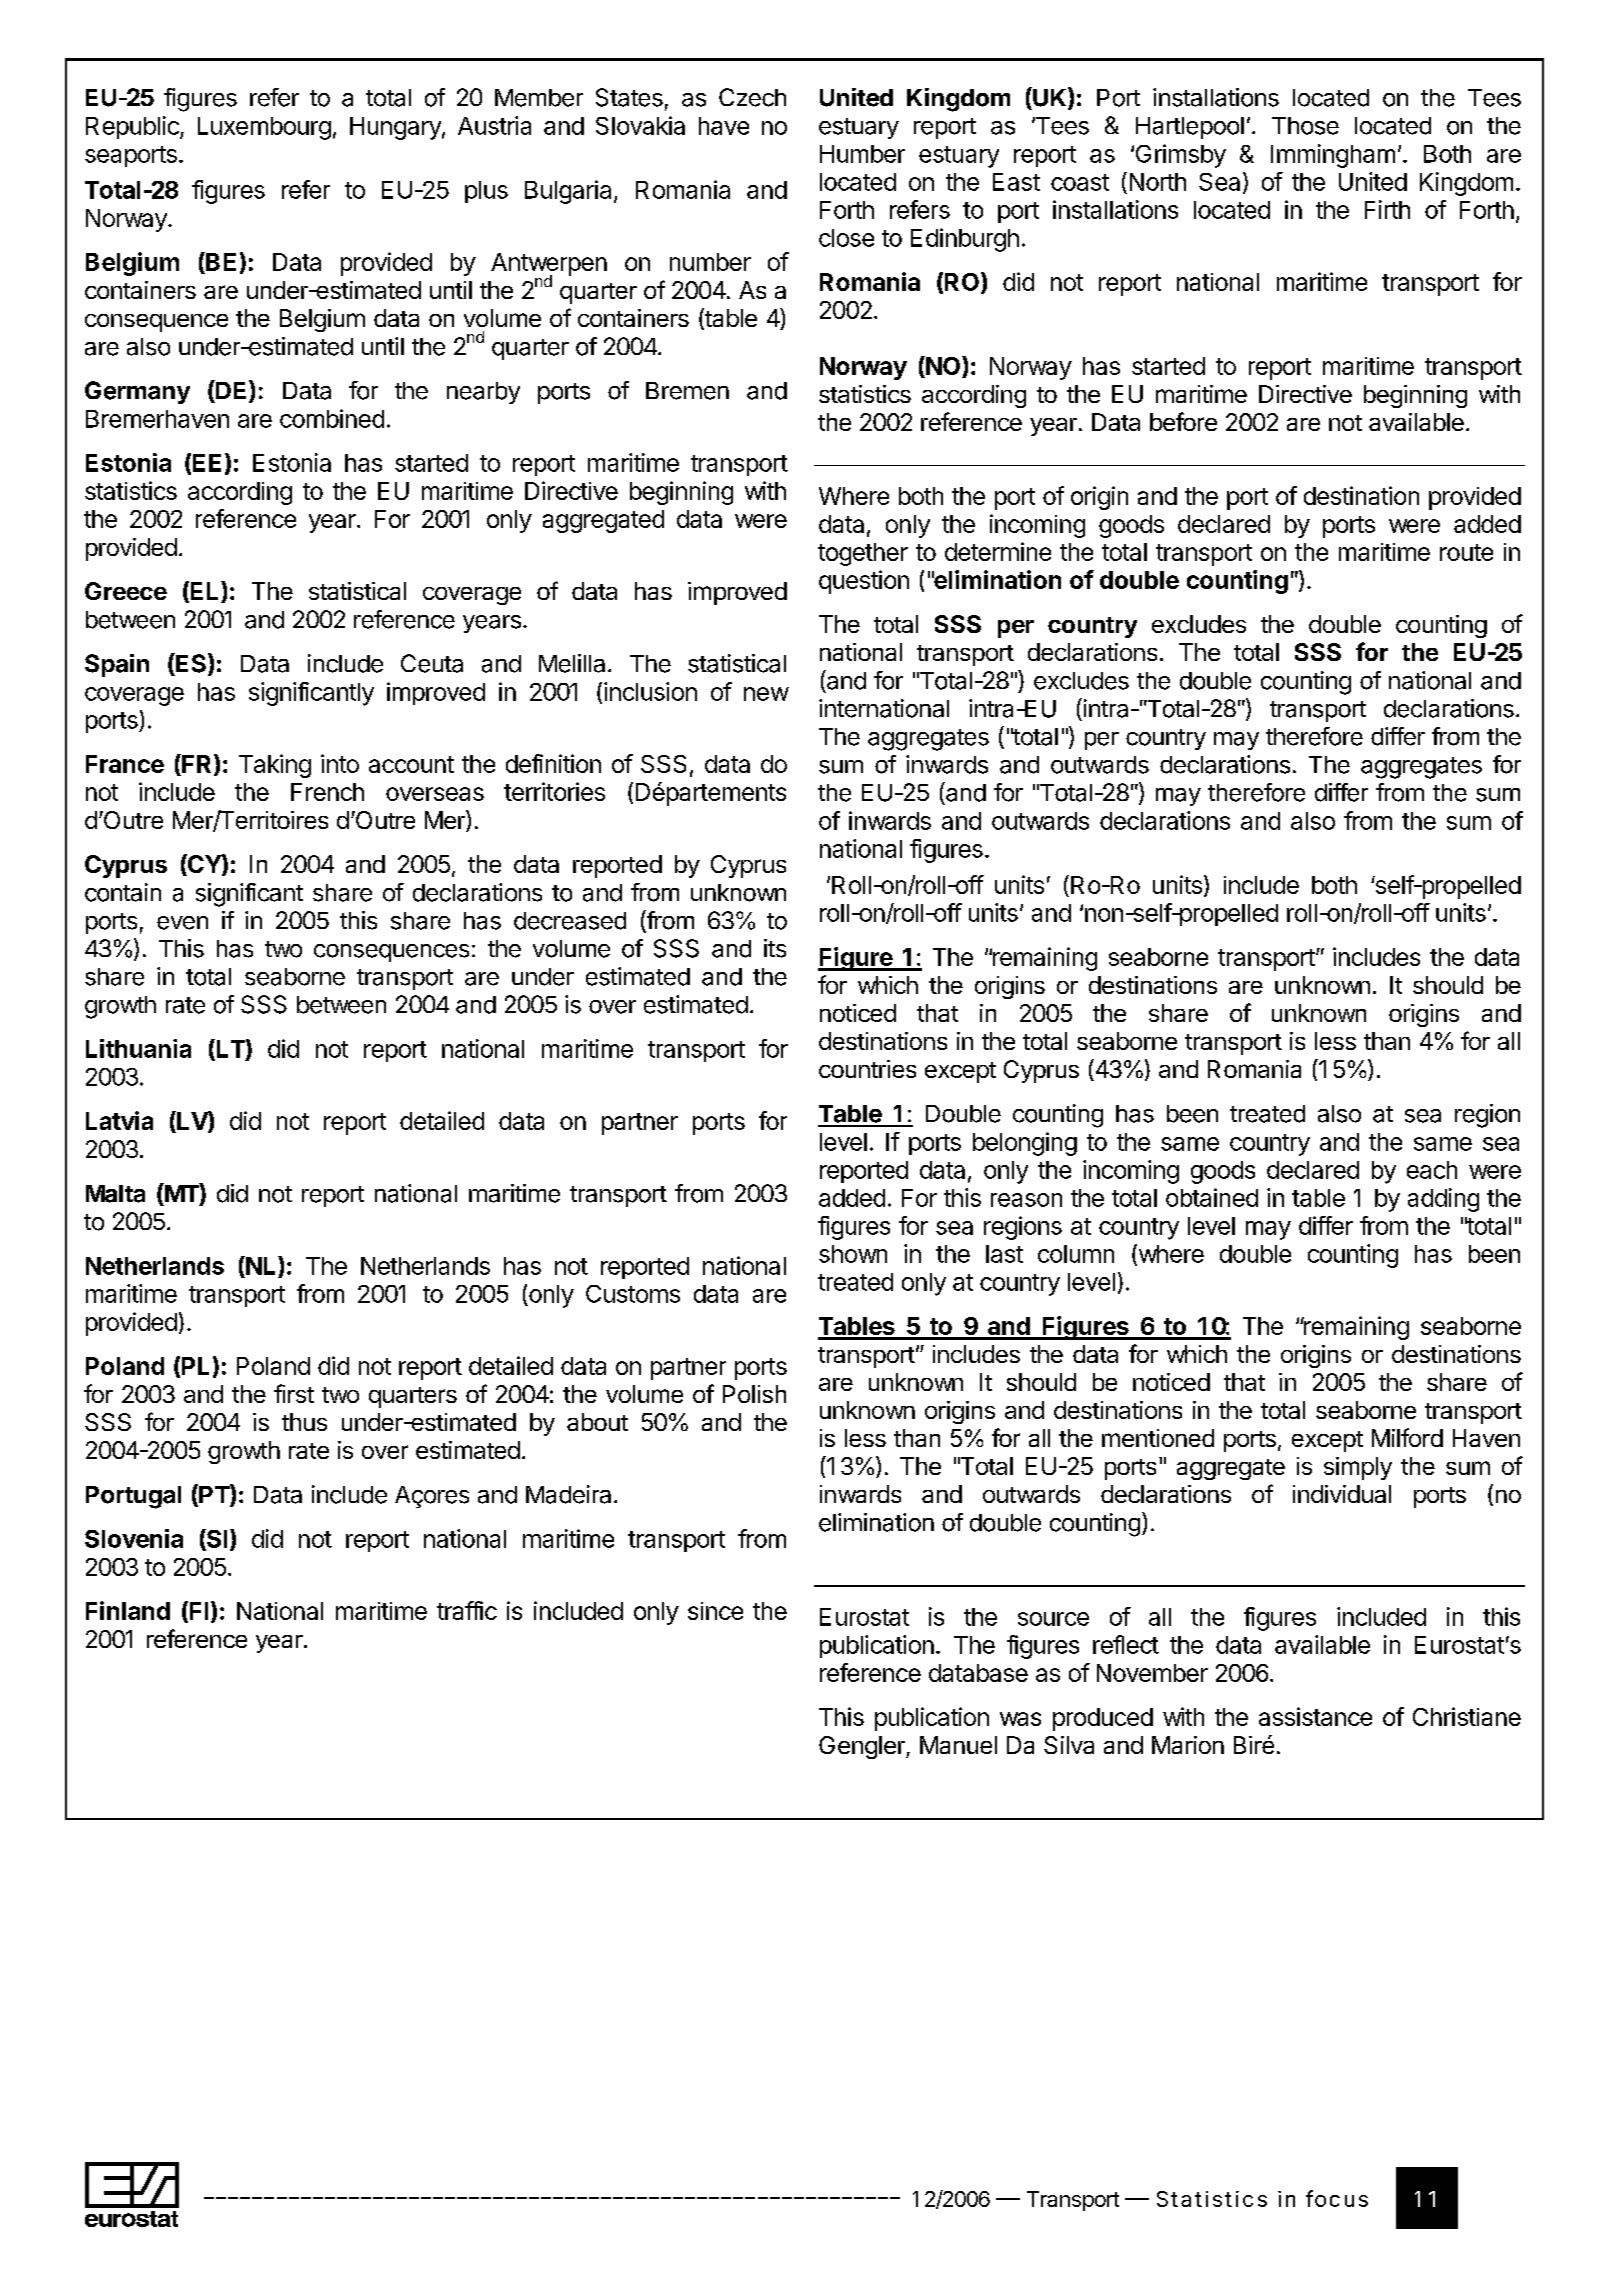 Image resolution: width=1612 pixels, height=2281 pixels. I want to click on Finland, so click(128, 1610).
